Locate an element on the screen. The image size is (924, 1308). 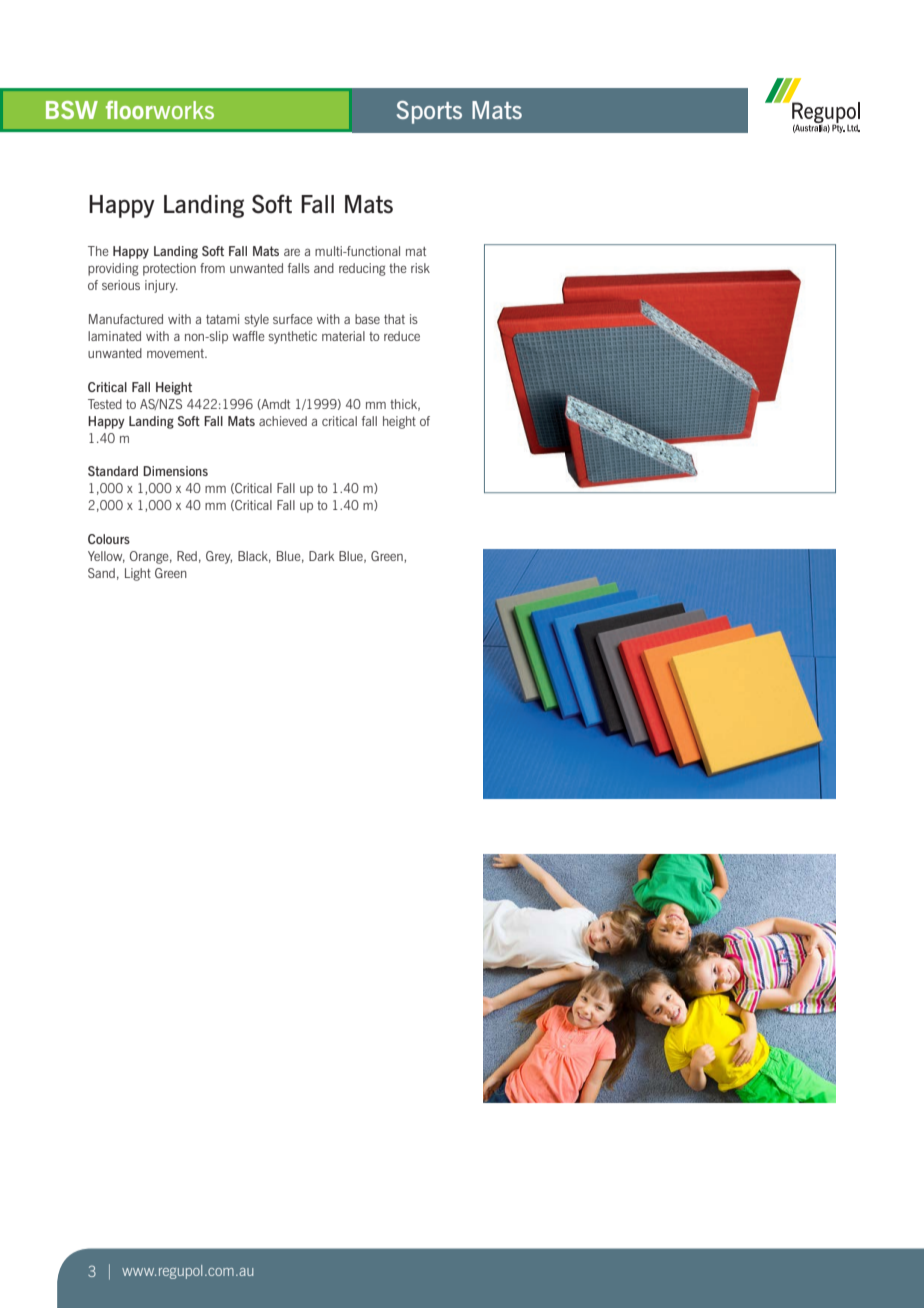
Grey is located at coordinates (219, 557).
